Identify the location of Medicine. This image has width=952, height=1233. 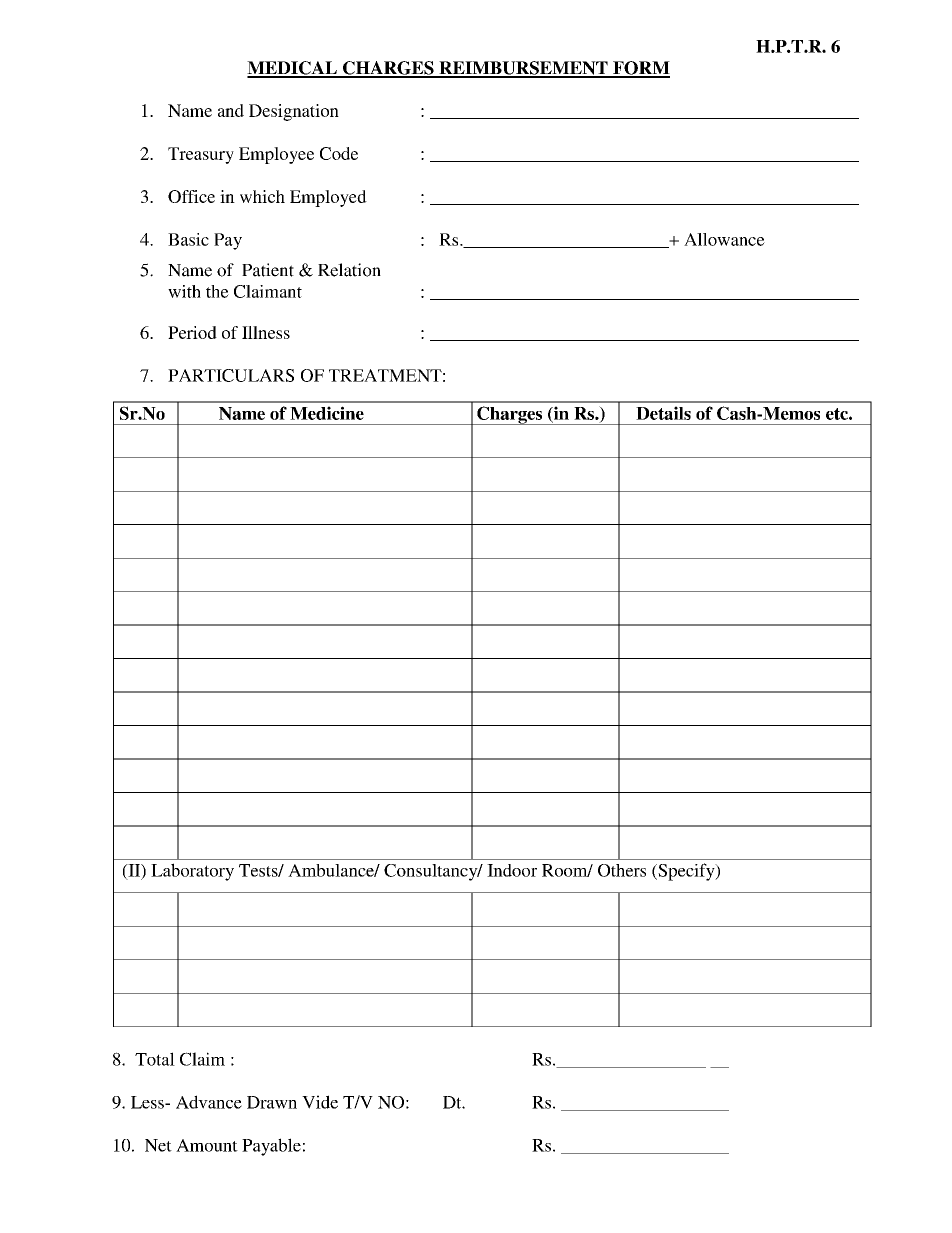
(327, 413).
